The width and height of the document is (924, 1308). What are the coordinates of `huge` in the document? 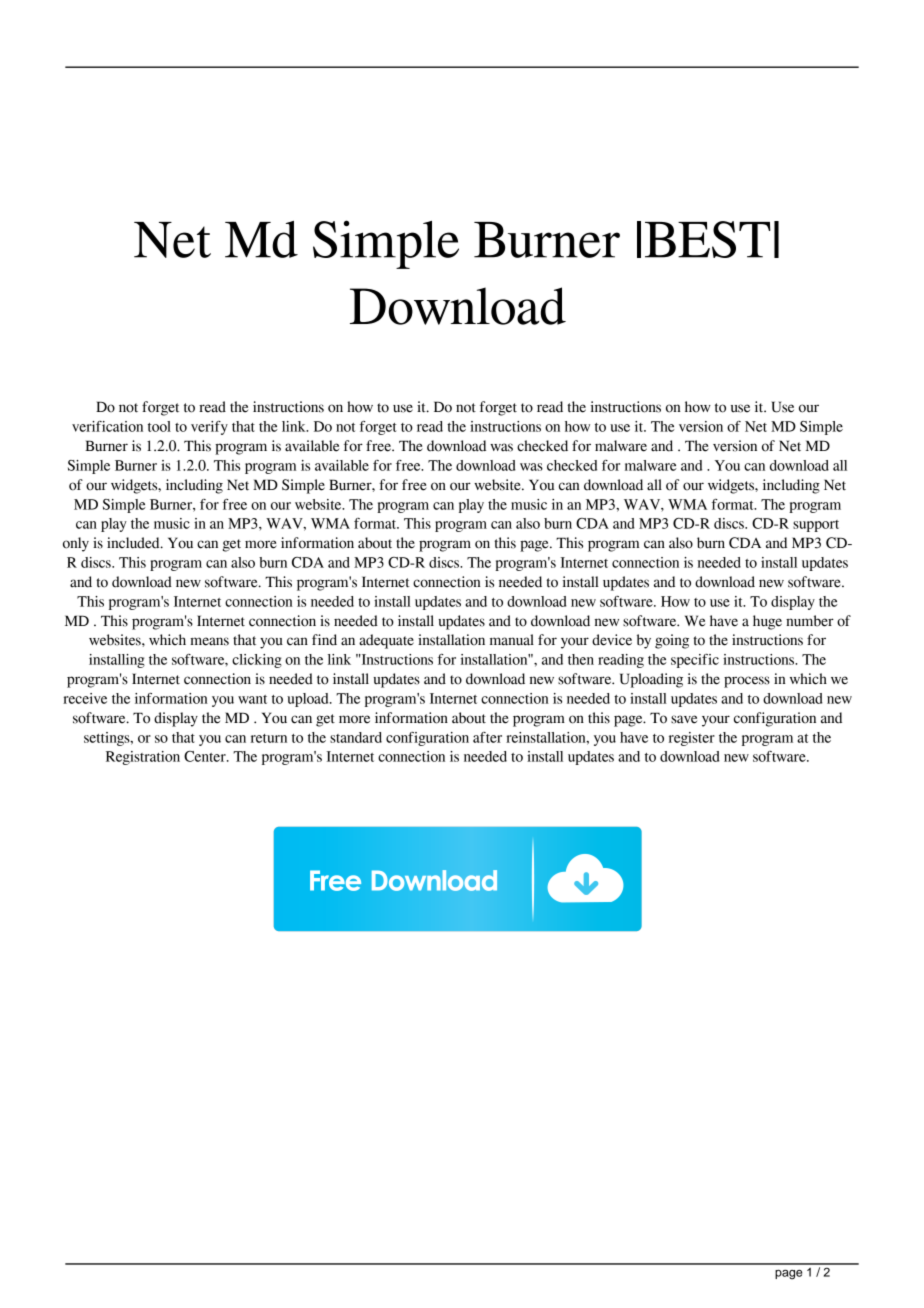 It's located at (767, 622).
